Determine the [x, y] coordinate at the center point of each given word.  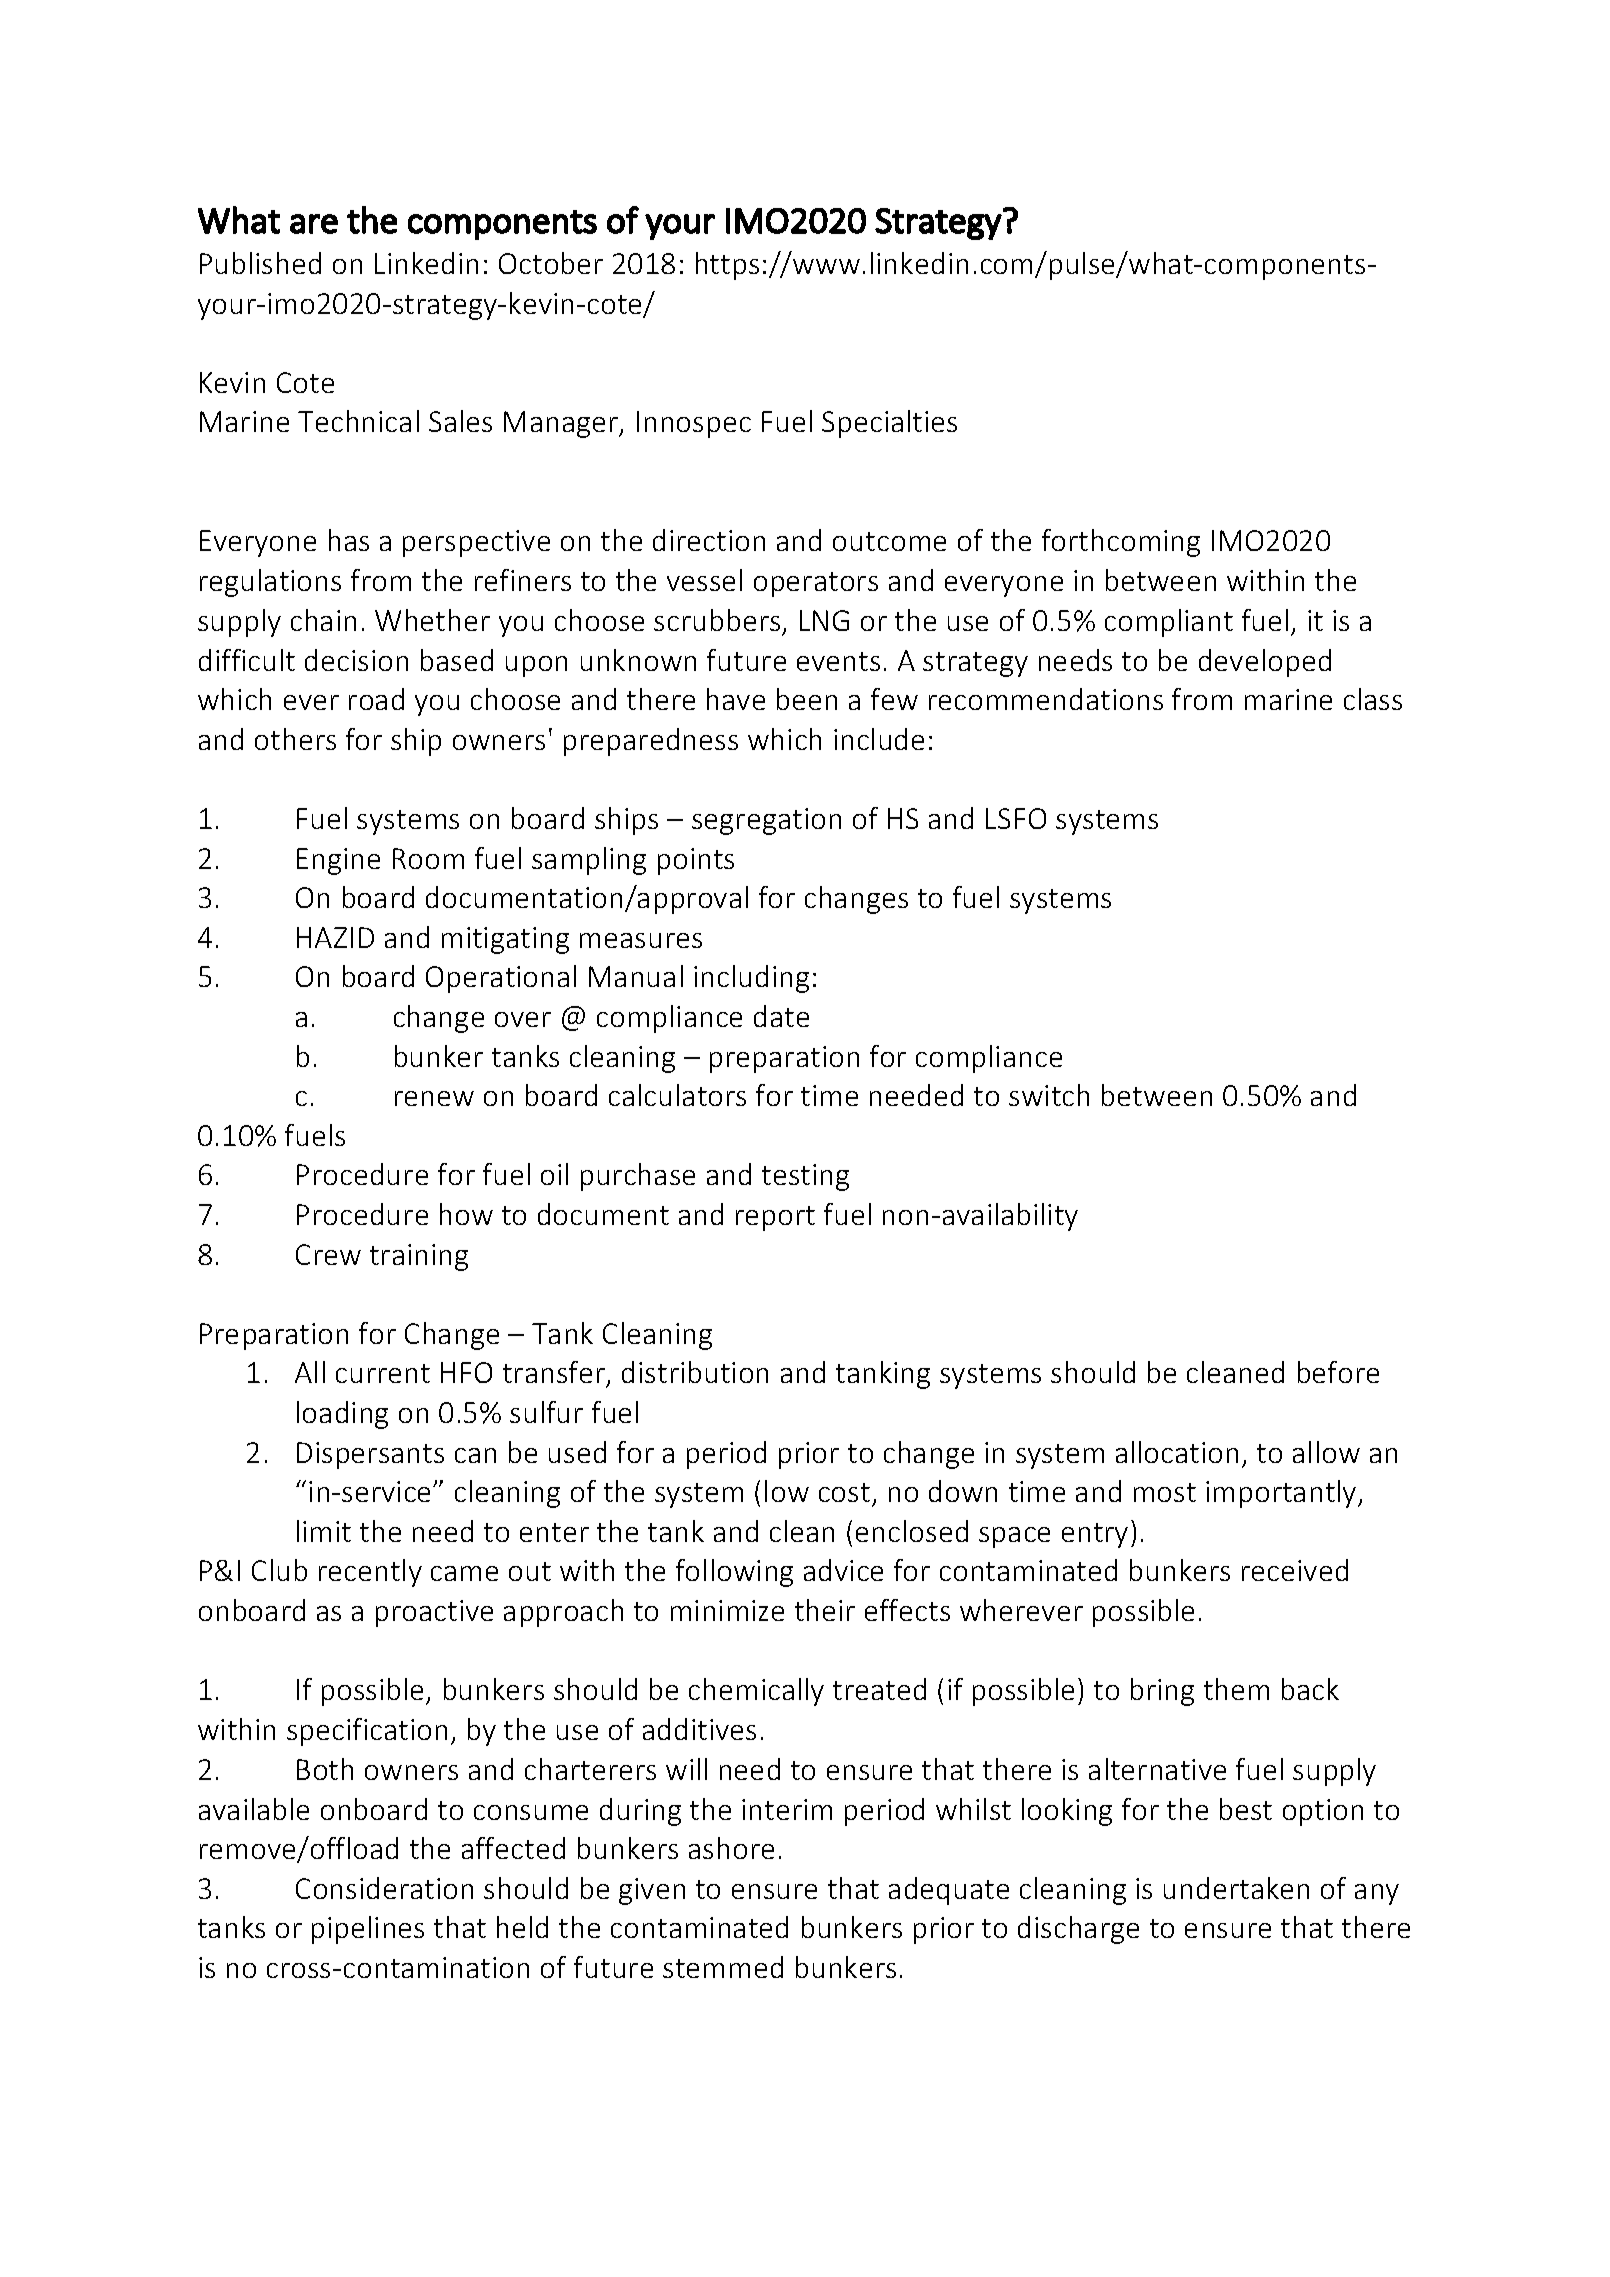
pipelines [368, 1930]
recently [370, 1573]
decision [356, 660]
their [825, 1610]
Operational [501, 979]
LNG [824, 620]
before [1338, 1372]
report [775, 1218]
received [1295, 1570]
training [419, 1257]
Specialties [889, 424]
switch [1049, 1095]
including [751, 979]
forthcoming [1121, 543]
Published [260, 263]
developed [1265, 663]
